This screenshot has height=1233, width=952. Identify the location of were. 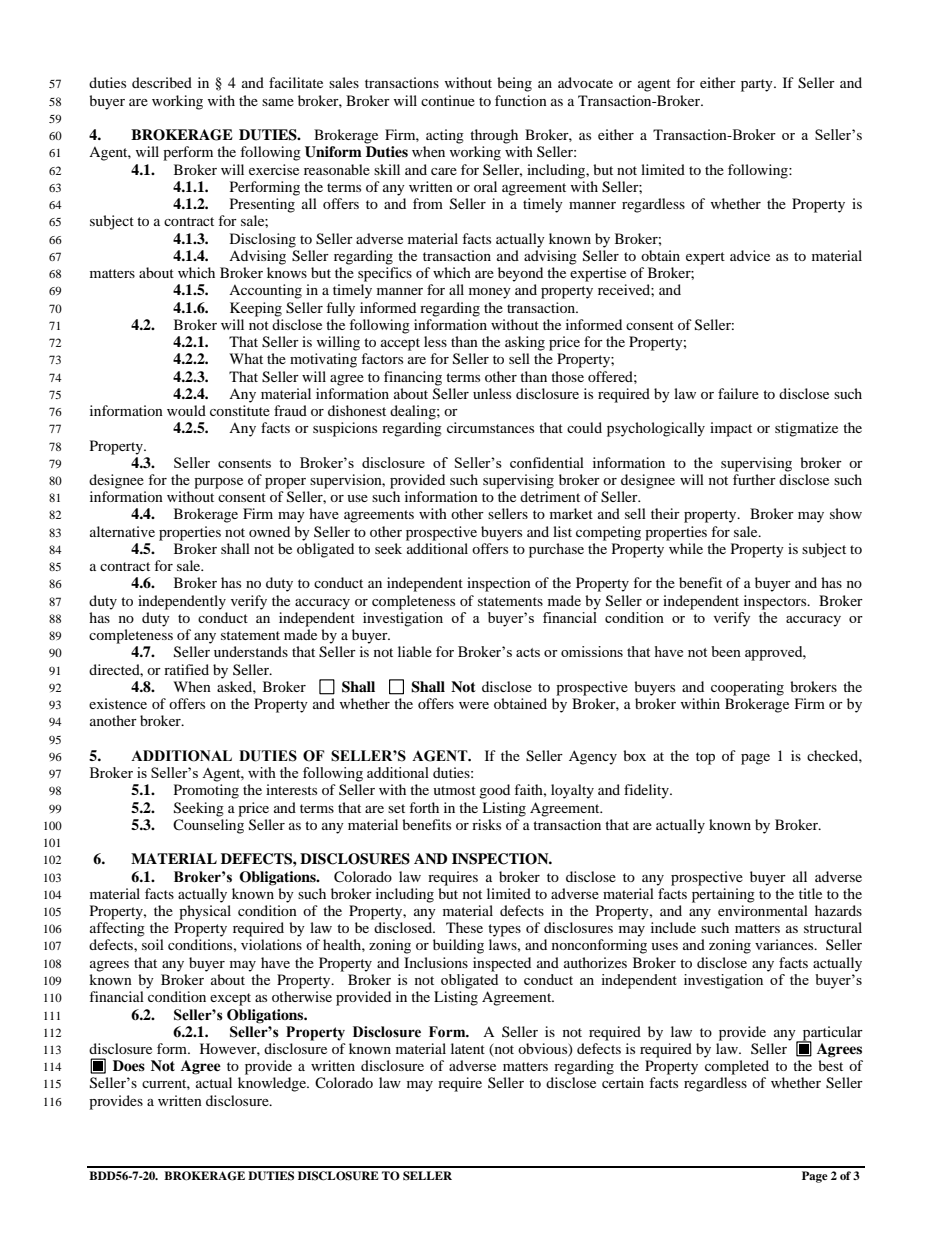
(474, 705).
